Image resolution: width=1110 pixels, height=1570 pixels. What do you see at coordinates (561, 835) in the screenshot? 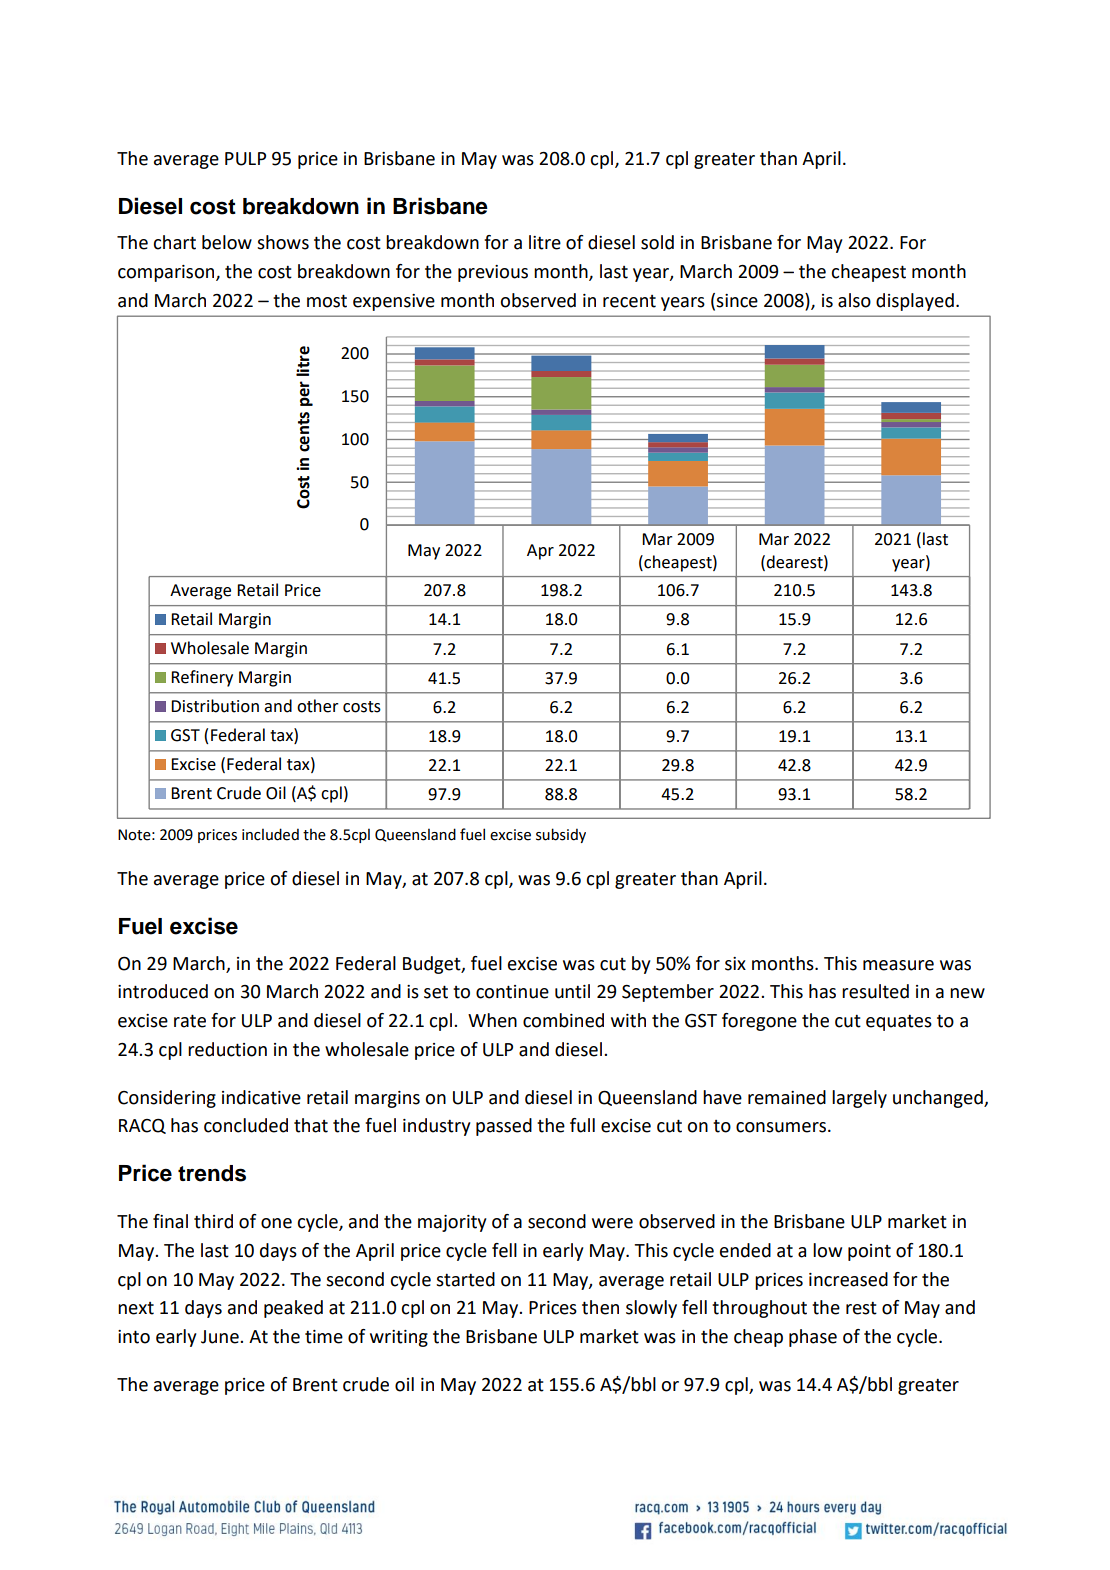
I see `subsidy` at bounding box center [561, 835].
